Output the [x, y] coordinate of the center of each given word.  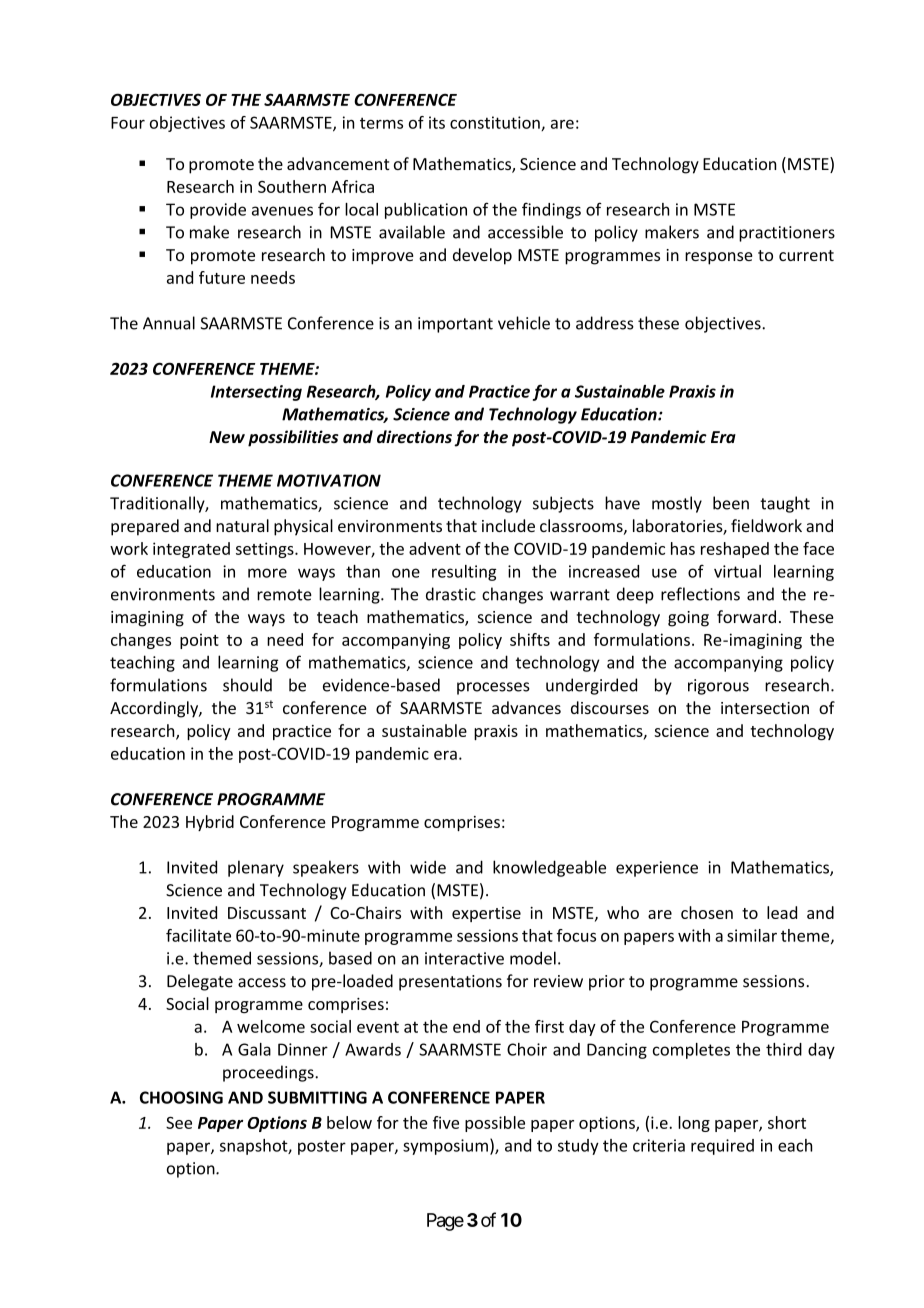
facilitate [198, 935]
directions [414, 437]
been [731, 503]
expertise [486, 914]
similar [752, 935]
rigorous [718, 687]
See [179, 1123]
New [227, 437]
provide [218, 211]
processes [493, 688]
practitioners [787, 234]
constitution [496, 123]
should [247, 685]
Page [445, 1222]
